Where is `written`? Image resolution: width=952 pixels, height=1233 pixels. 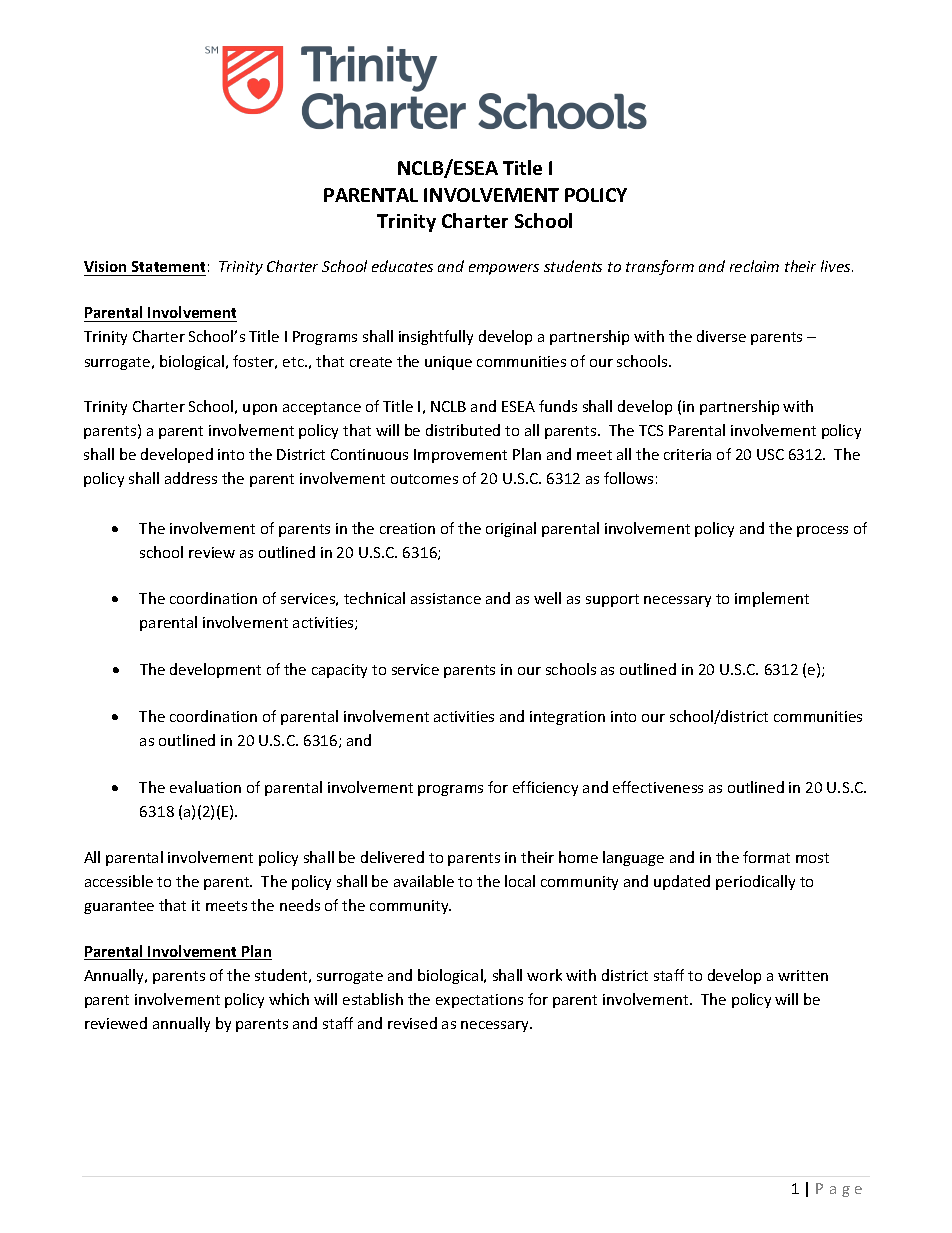
written is located at coordinates (803, 975).
